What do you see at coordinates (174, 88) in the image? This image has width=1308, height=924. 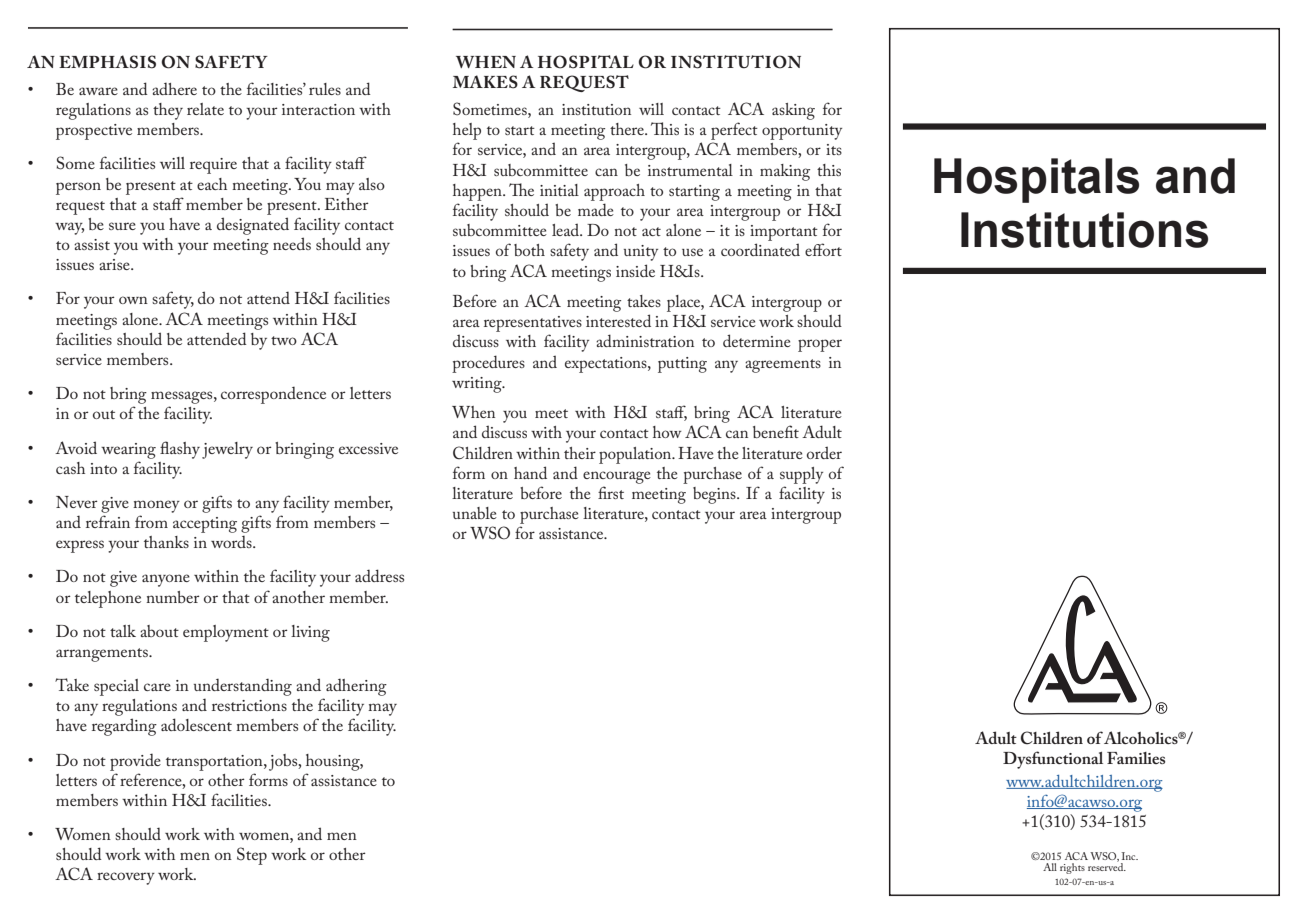 I see `adhere` at bounding box center [174, 88].
